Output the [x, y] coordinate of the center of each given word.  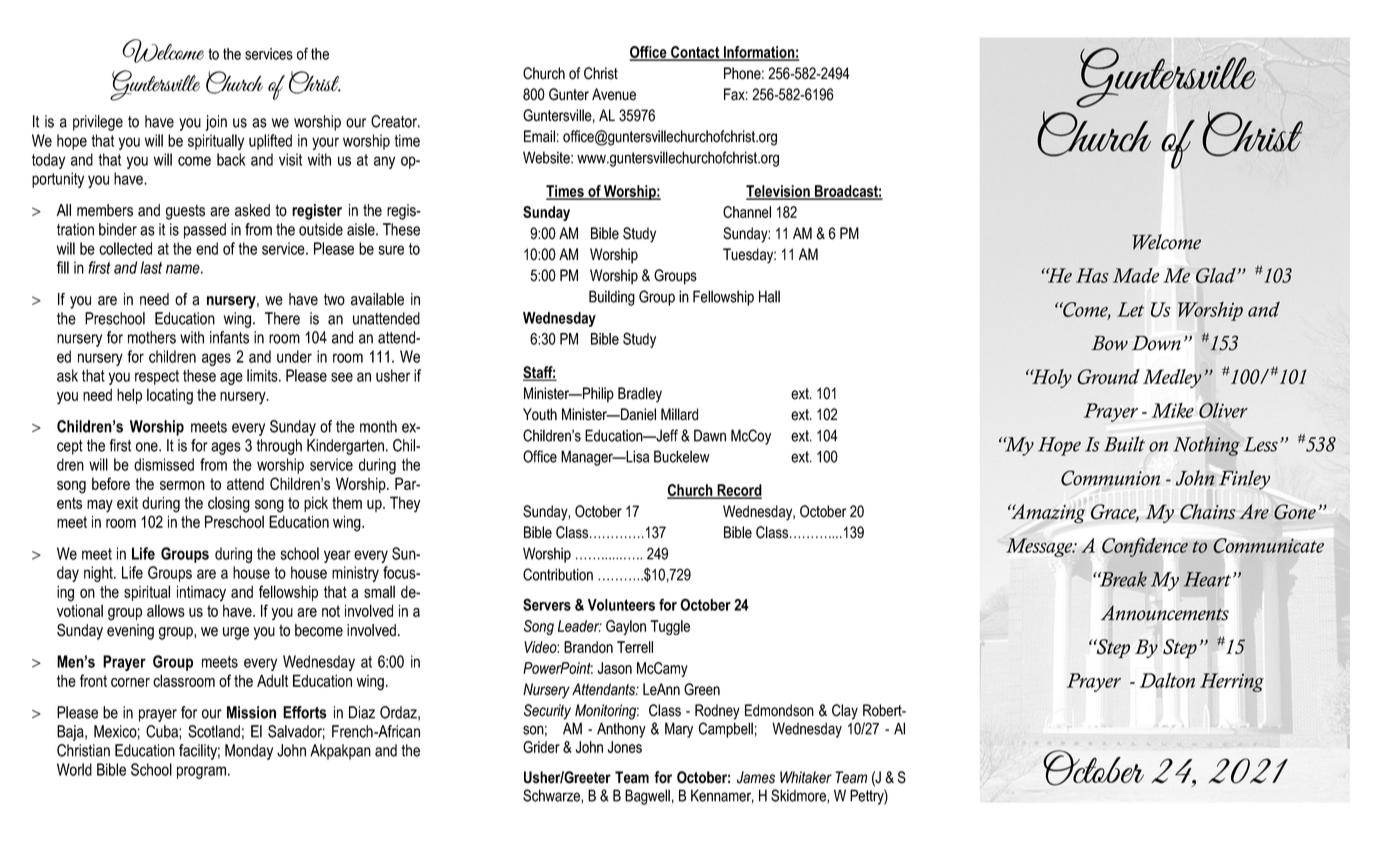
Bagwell [647, 797]
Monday [249, 752]
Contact [695, 53]
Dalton [1167, 680]
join [216, 123]
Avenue [614, 94]
